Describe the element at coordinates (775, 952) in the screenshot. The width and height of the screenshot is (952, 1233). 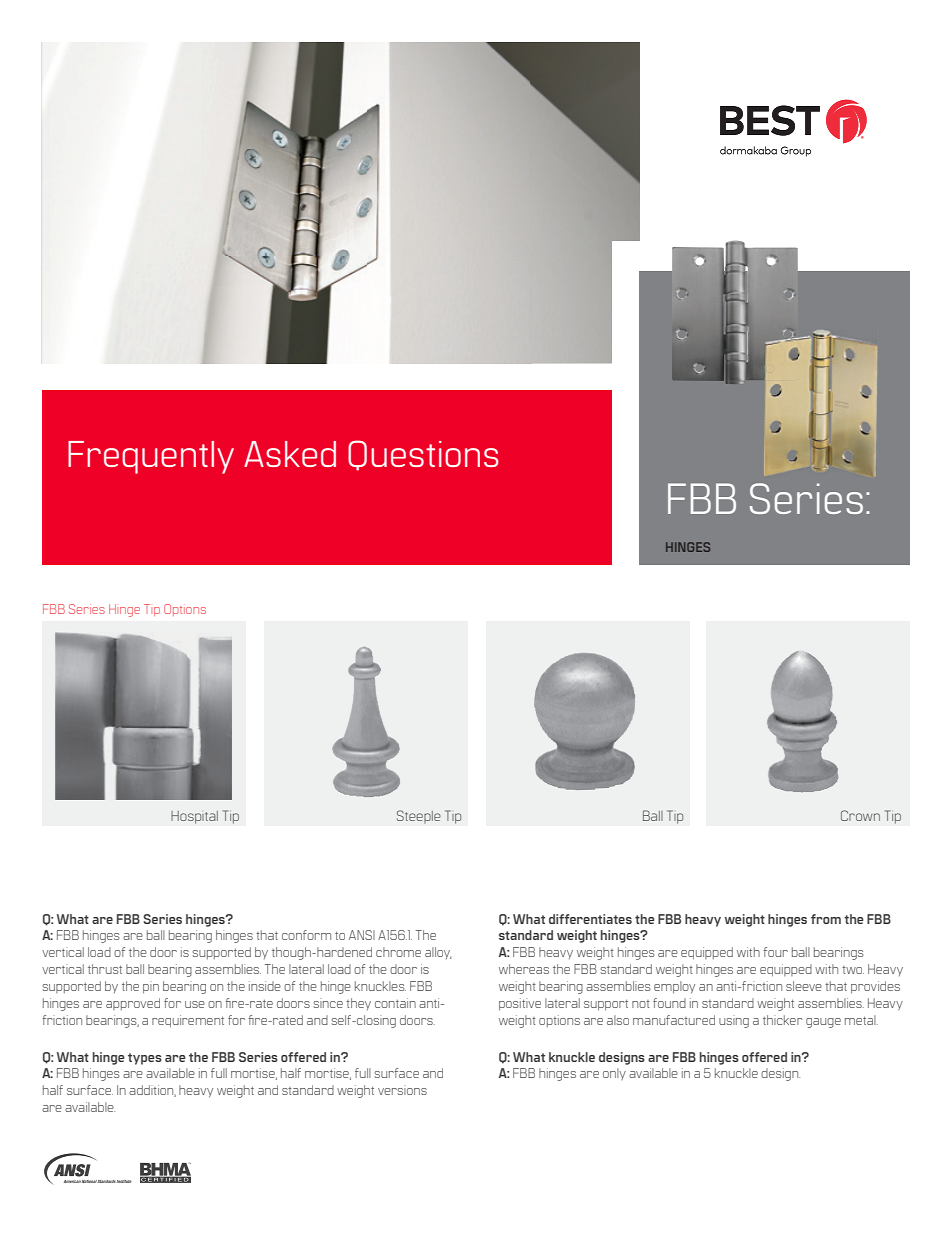
I see `four` at that location.
